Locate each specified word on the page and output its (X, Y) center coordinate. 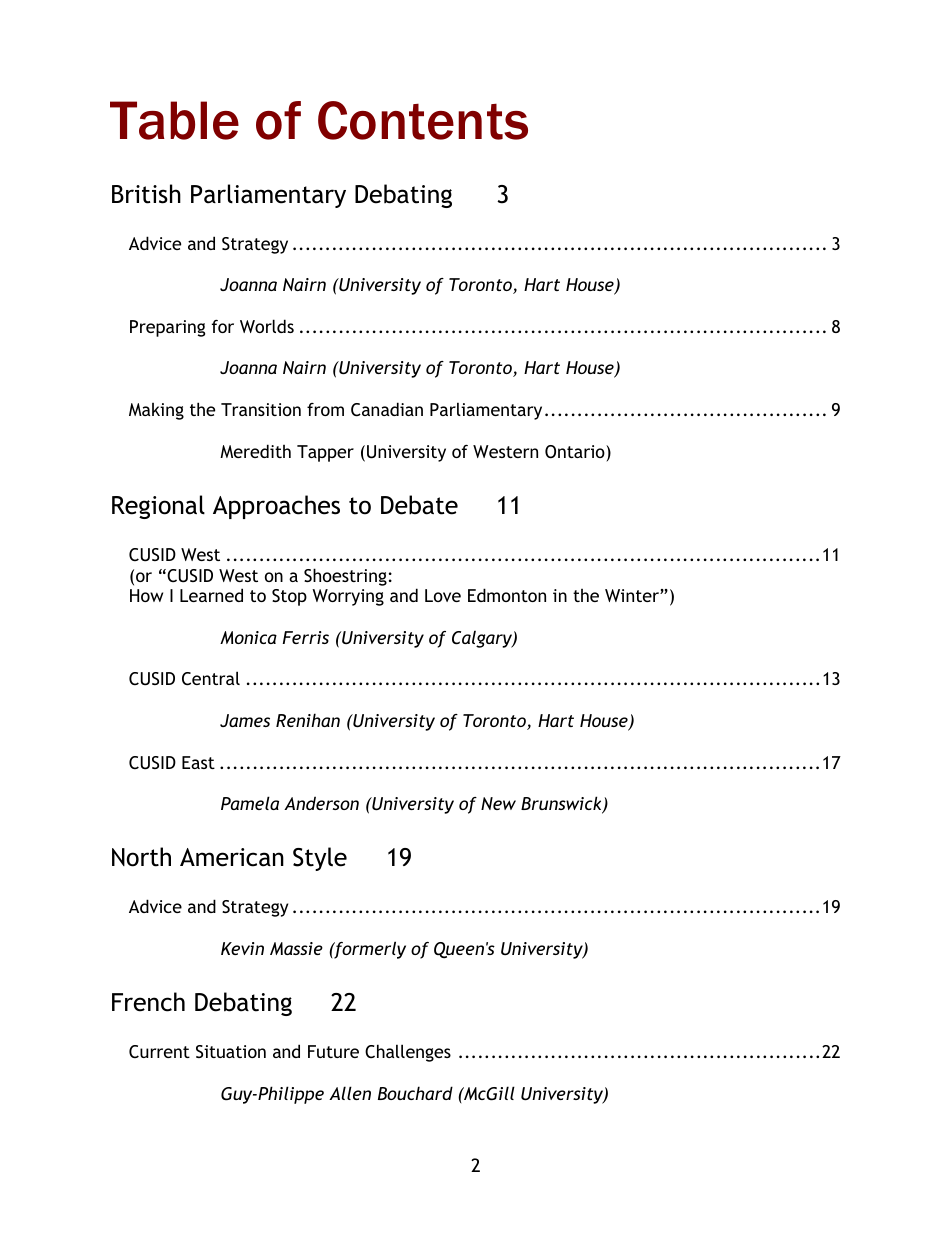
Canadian (387, 409)
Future (333, 1051)
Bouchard (415, 1093)
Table (174, 120)
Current (159, 1051)
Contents (423, 120)
